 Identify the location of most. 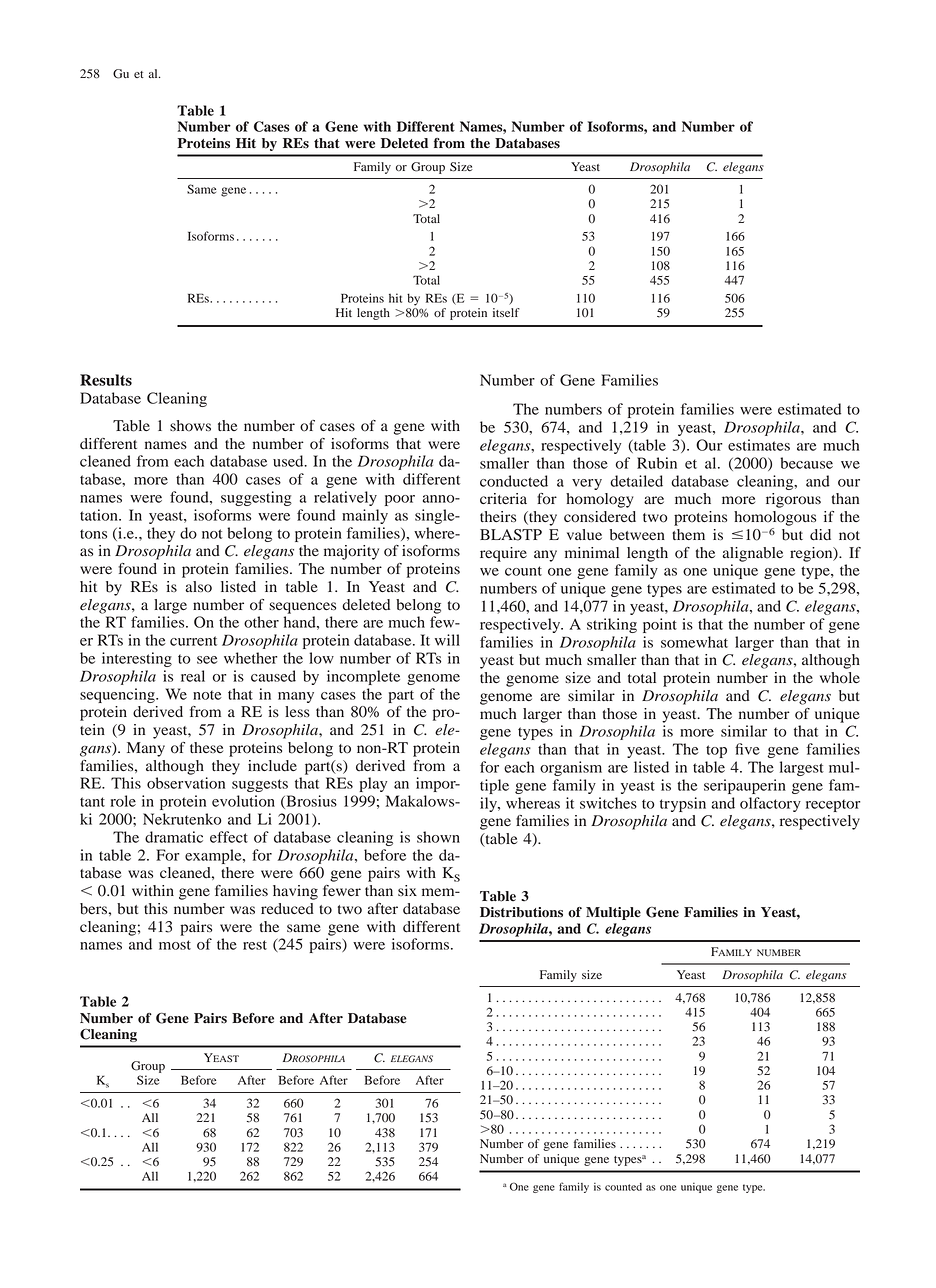
(175, 945).
